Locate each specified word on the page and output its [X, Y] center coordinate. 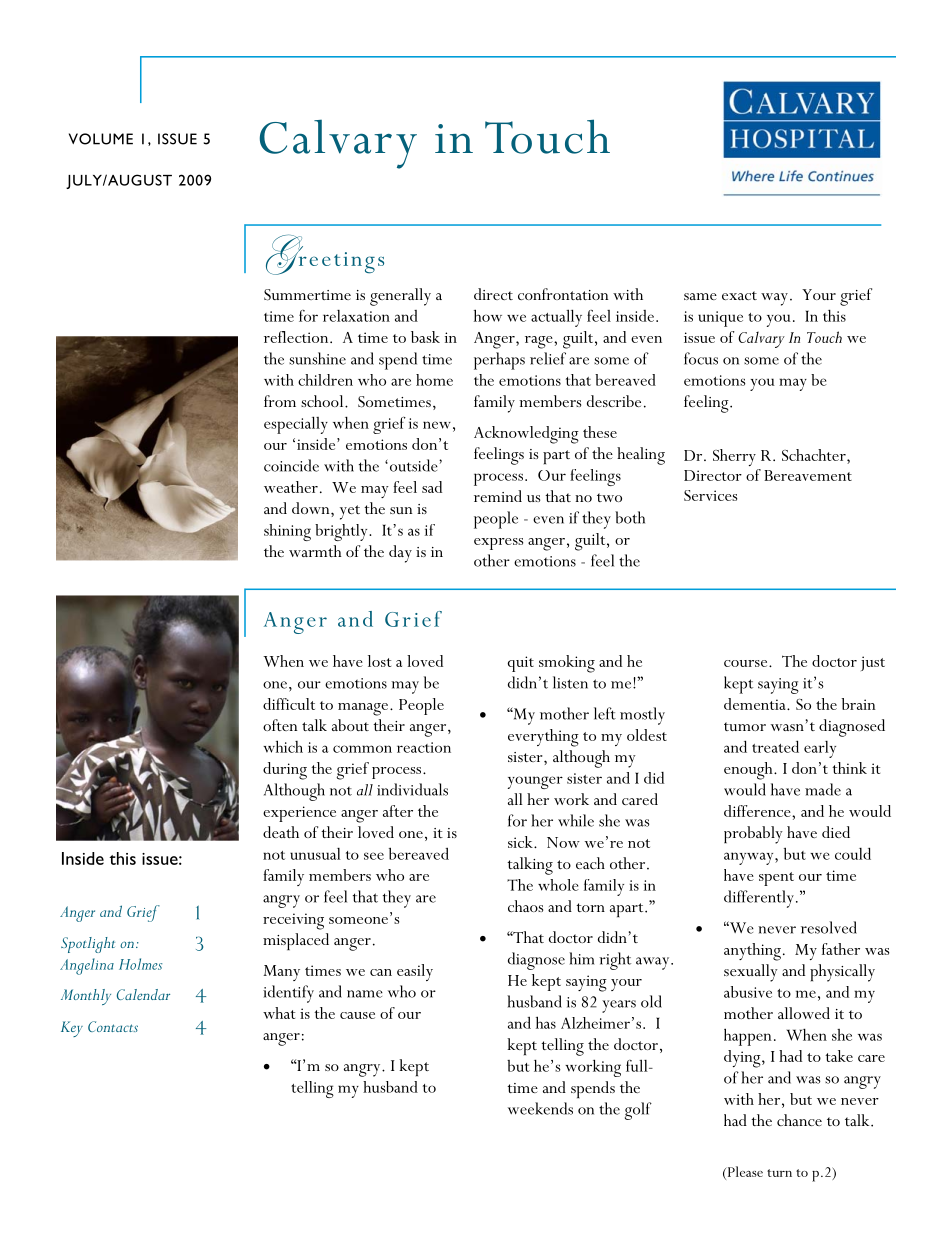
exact [739, 295]
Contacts [113, 1026]
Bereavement [808, 475]
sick [521, 842]
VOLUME [101, 139]
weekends [540, 1108]
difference [758, 811]
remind [498, 496]
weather [291, 487]
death [281, 832]
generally [400, 297]
